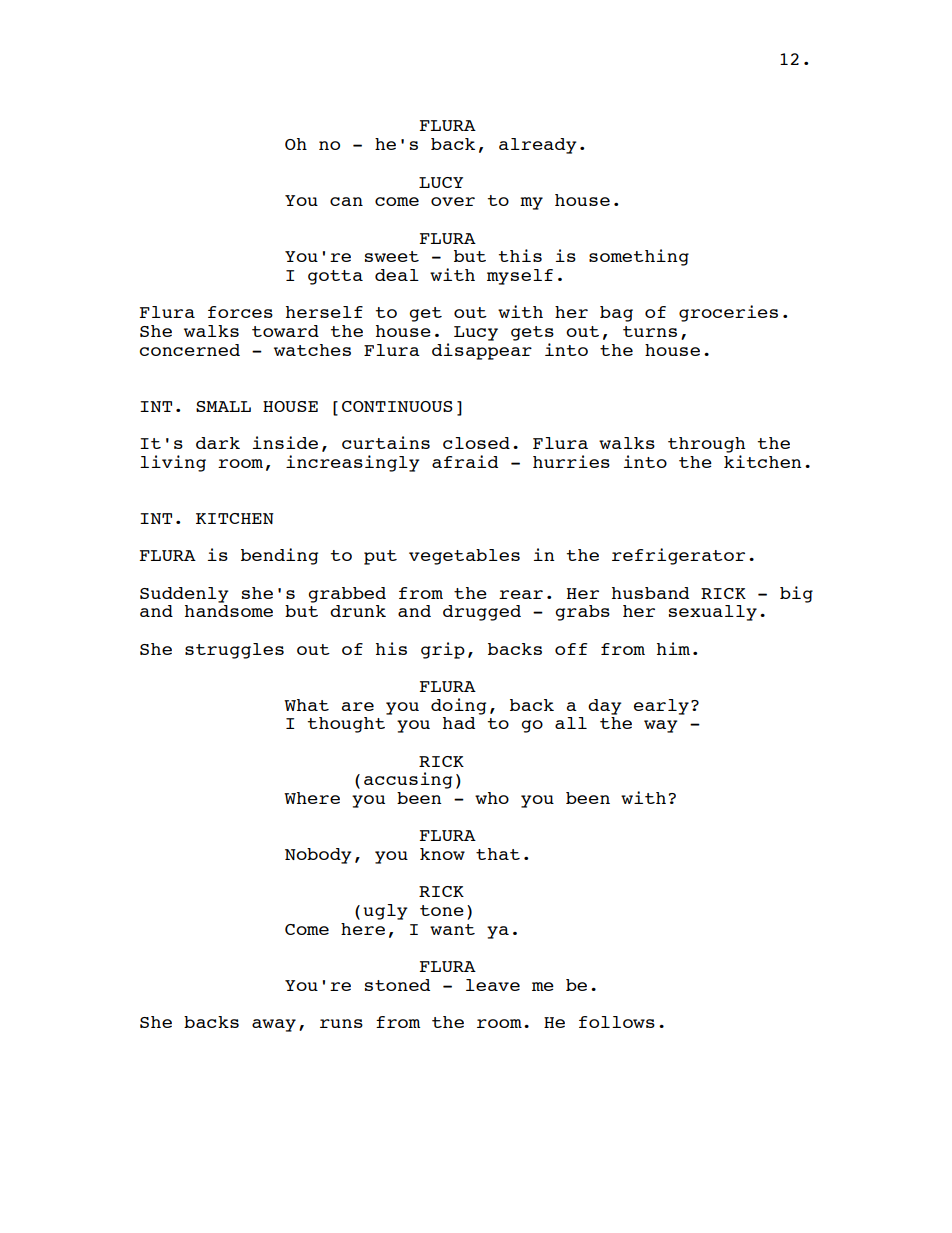 This screenshot has height=1233, width=952. I want to click on early, so click(661, 707).
